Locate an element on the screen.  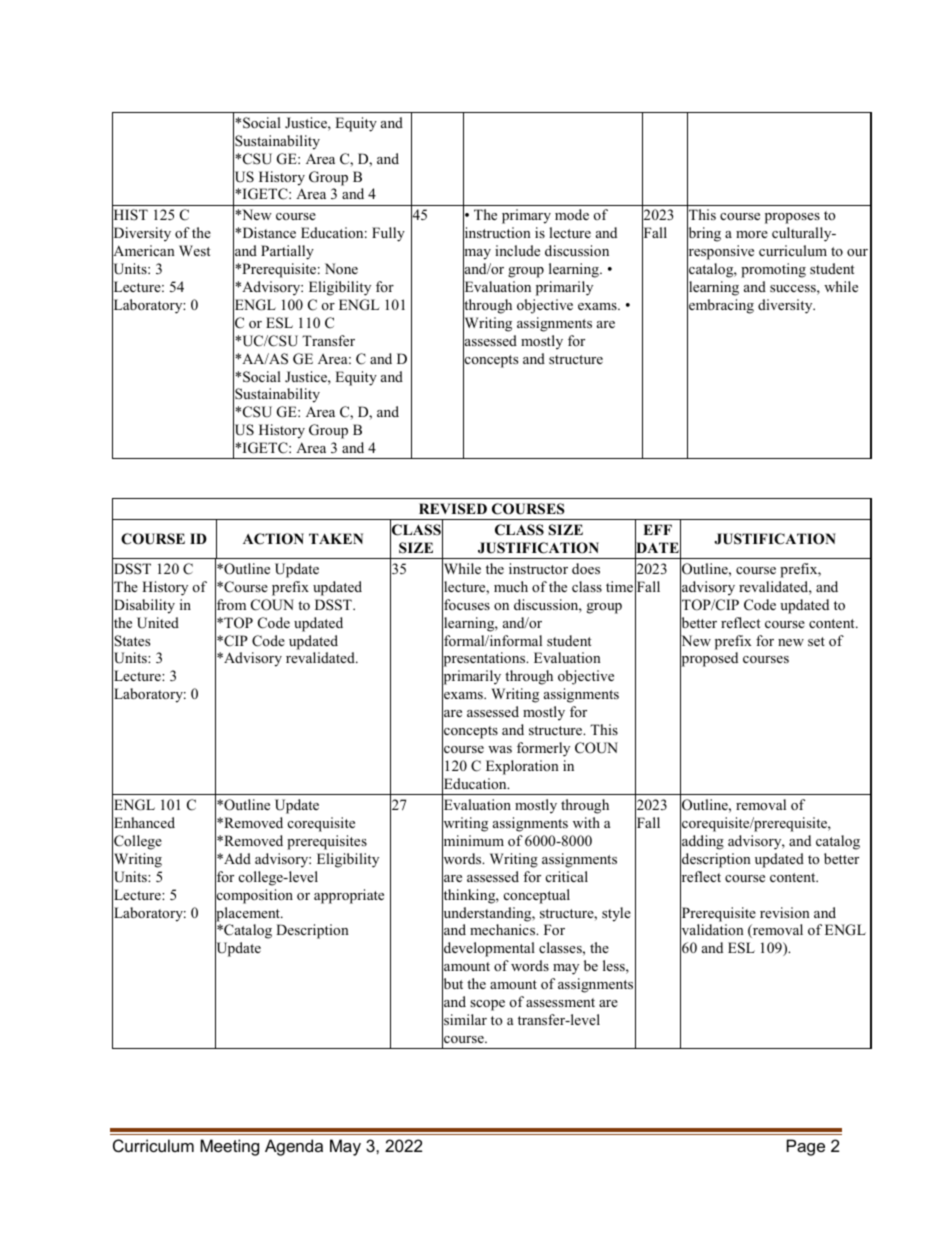
proposed is located at coordinates (709, 660).
